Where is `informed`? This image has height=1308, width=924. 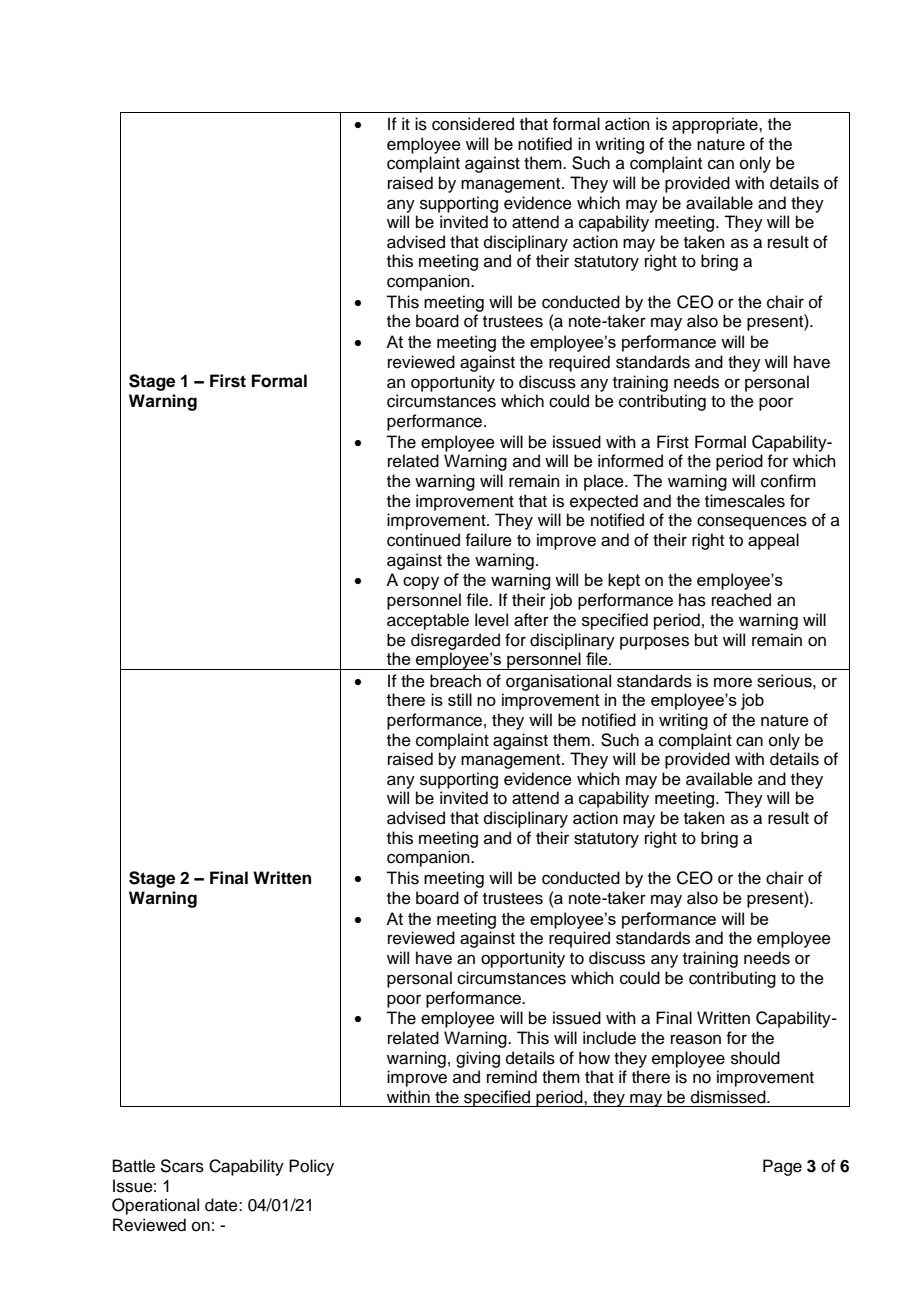 informed is located at coordinates (630, 461).
